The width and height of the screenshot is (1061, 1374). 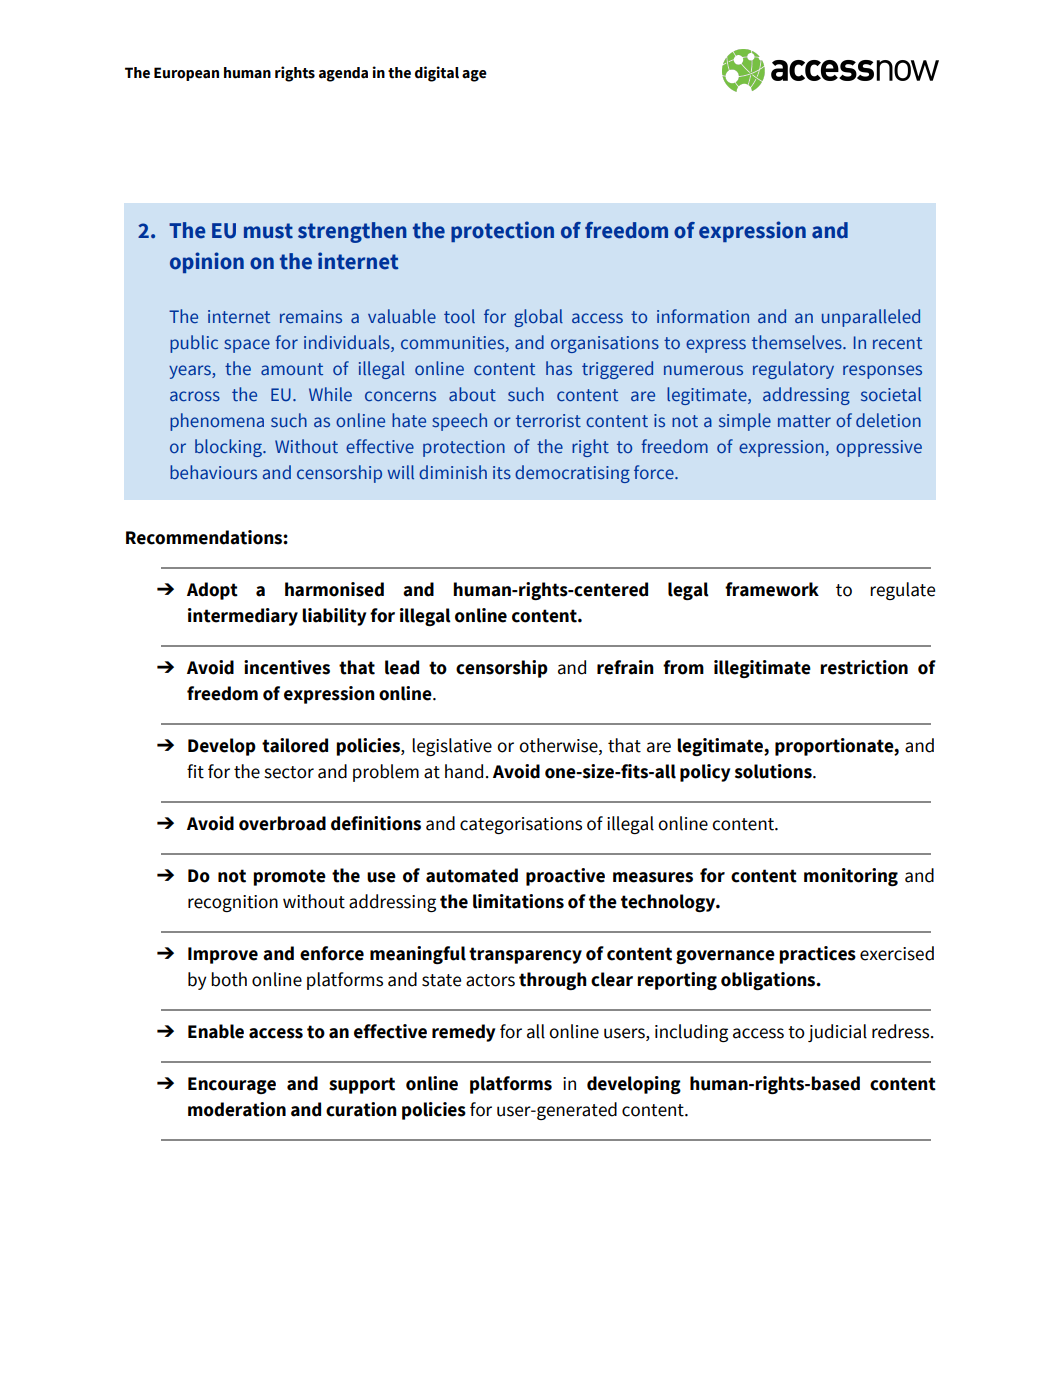 What do you see at coordinates (772, 589) in the screenshot?
I see `framework` at bounding box center [772, 589].
